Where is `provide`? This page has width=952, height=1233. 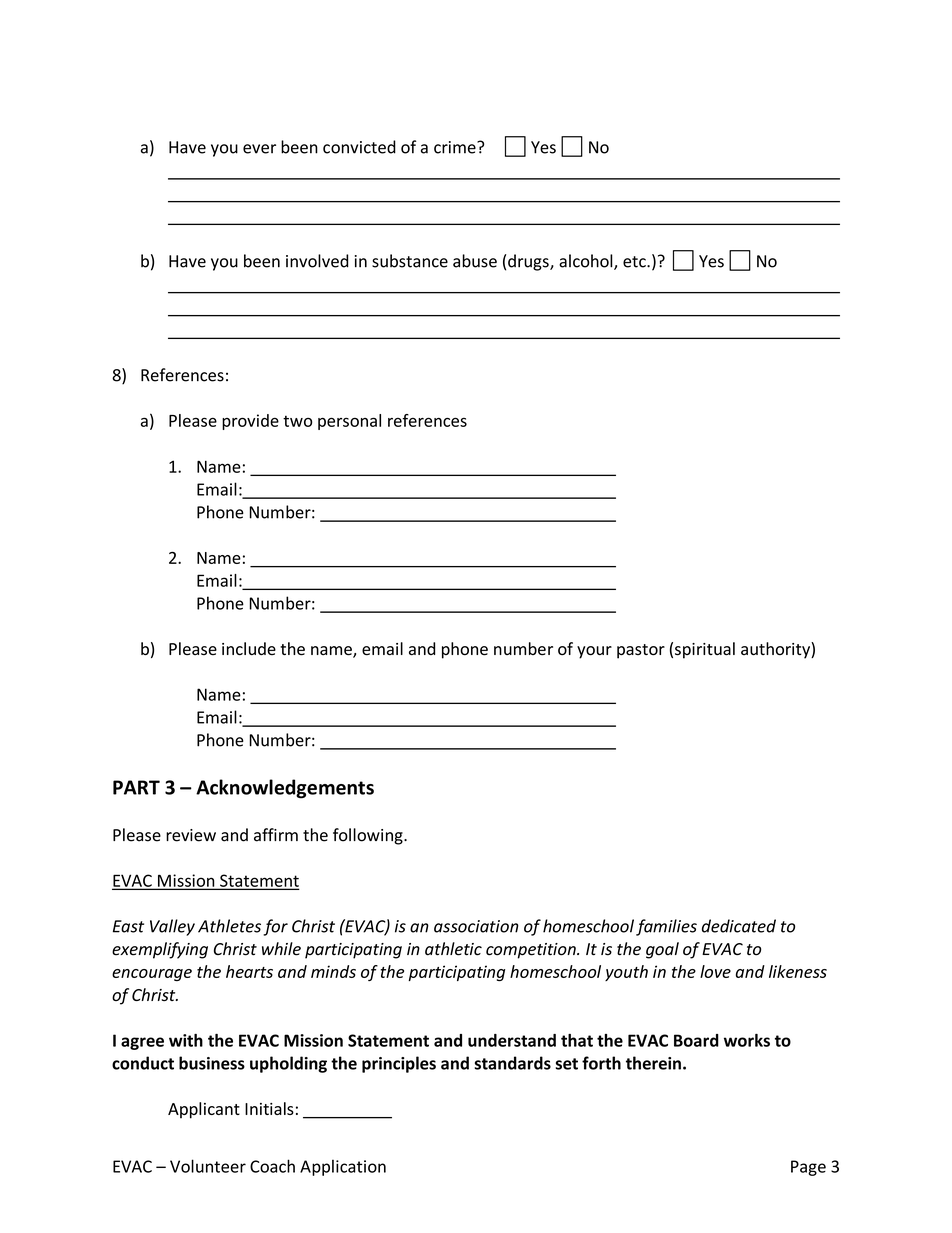
provide is located at coordinates (250, 422).
